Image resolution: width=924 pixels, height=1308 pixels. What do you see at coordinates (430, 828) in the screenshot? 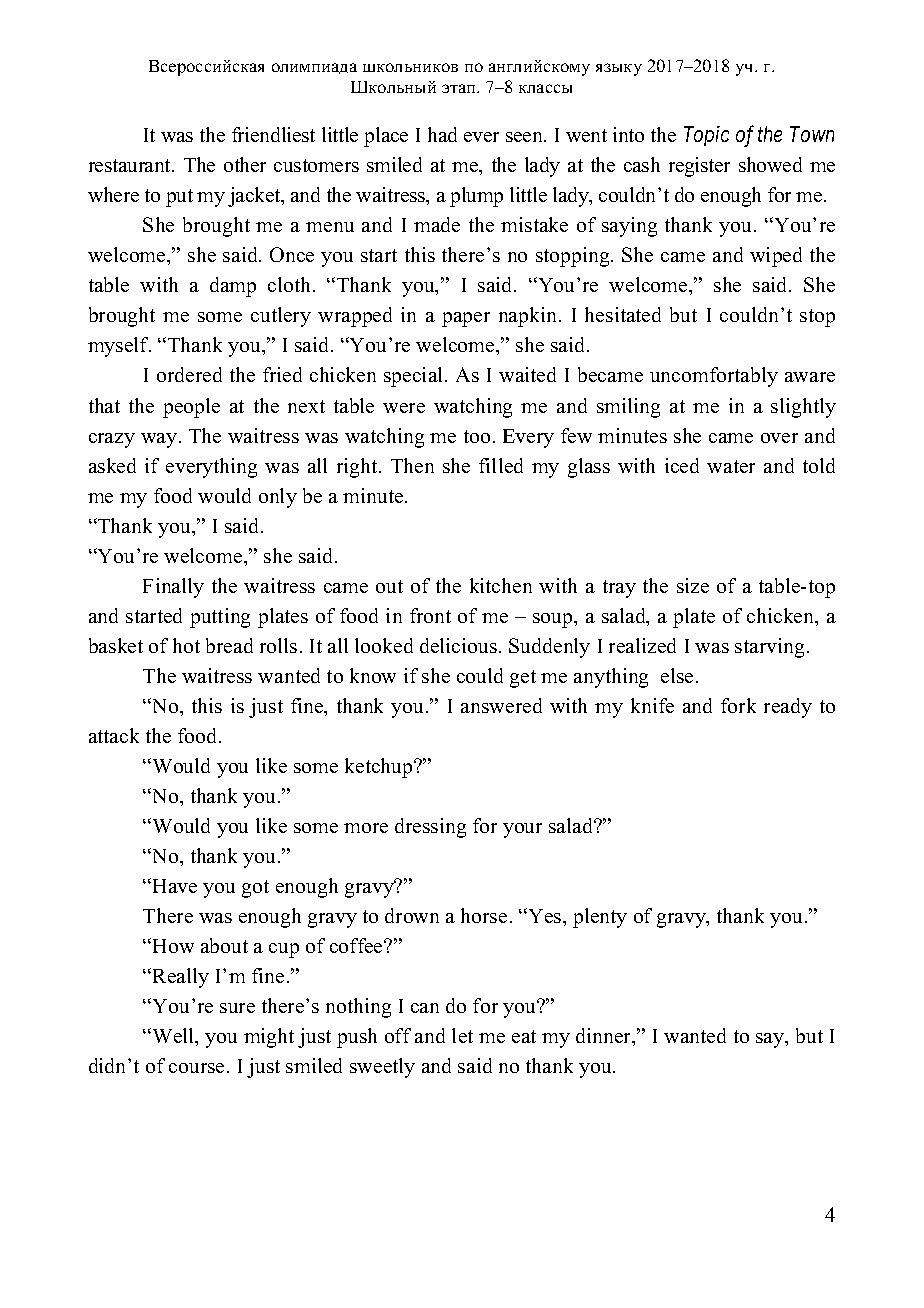
I see `dressing` at bounding box center [430, 828].
